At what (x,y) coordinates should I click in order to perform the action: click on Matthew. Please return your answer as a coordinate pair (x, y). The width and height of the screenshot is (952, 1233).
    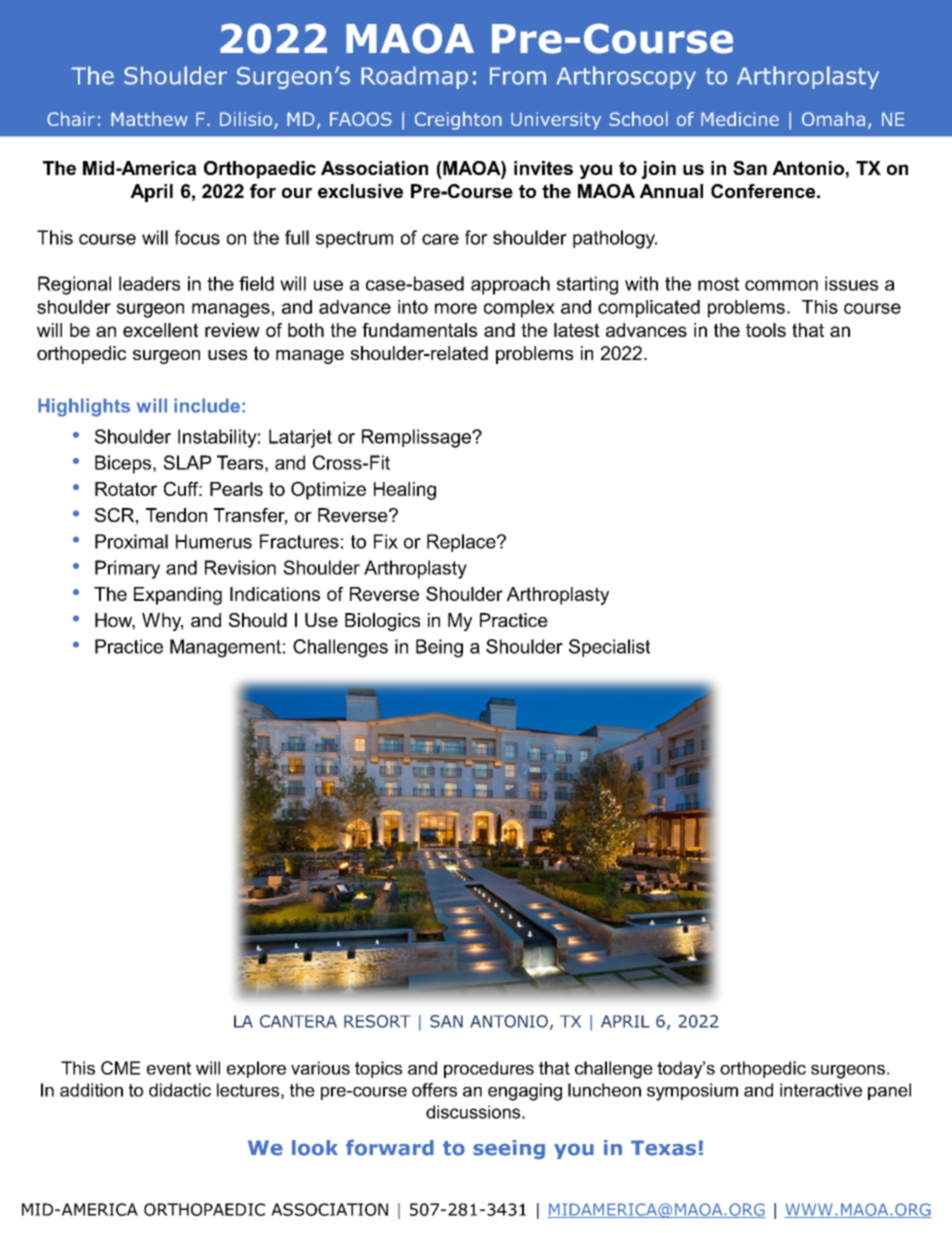
    Looking at the image, I should click on (149, 119).
